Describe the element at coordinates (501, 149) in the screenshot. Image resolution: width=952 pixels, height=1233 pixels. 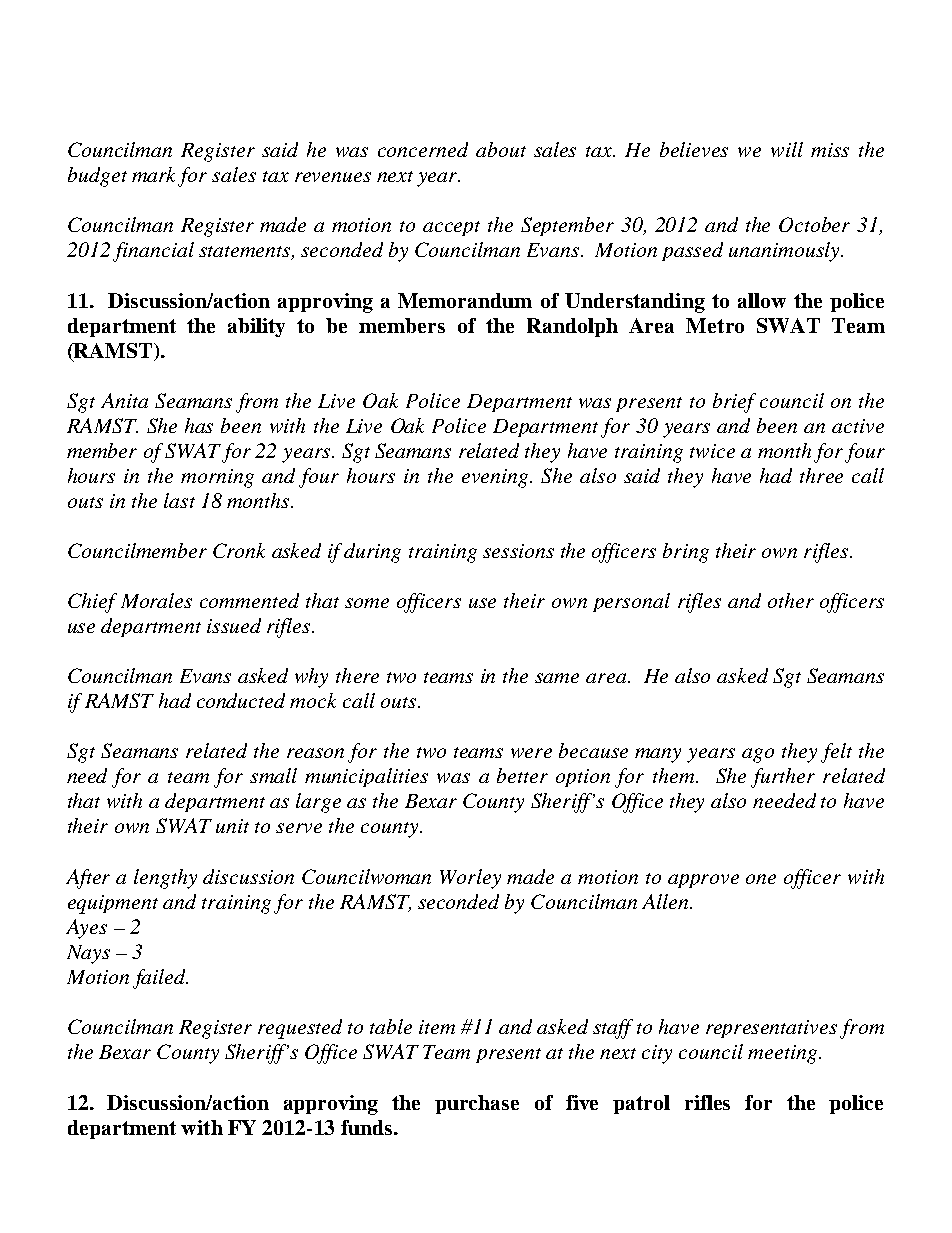
I see `about` at that location.
